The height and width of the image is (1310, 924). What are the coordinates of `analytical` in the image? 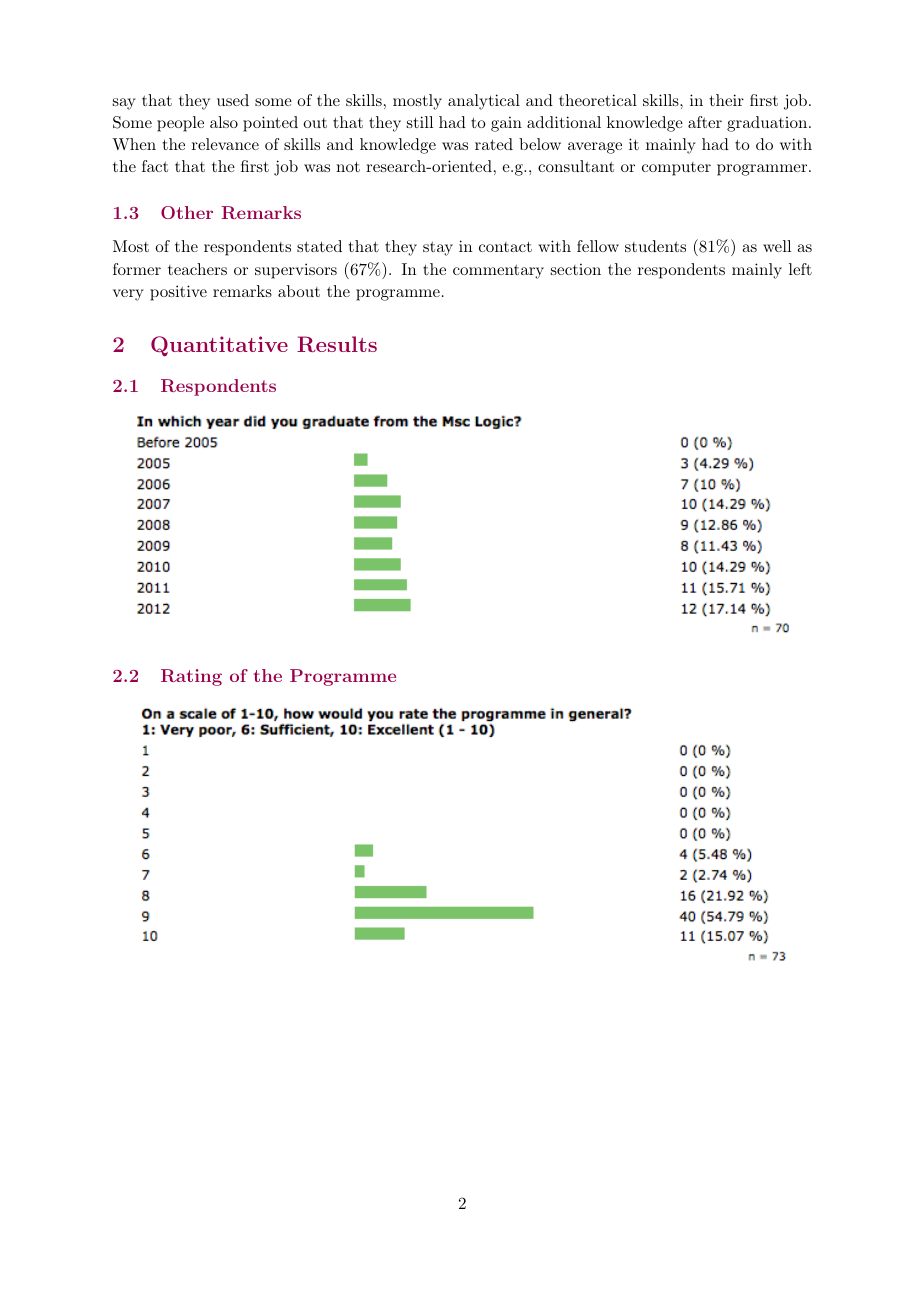 It's located at (484, 102).
